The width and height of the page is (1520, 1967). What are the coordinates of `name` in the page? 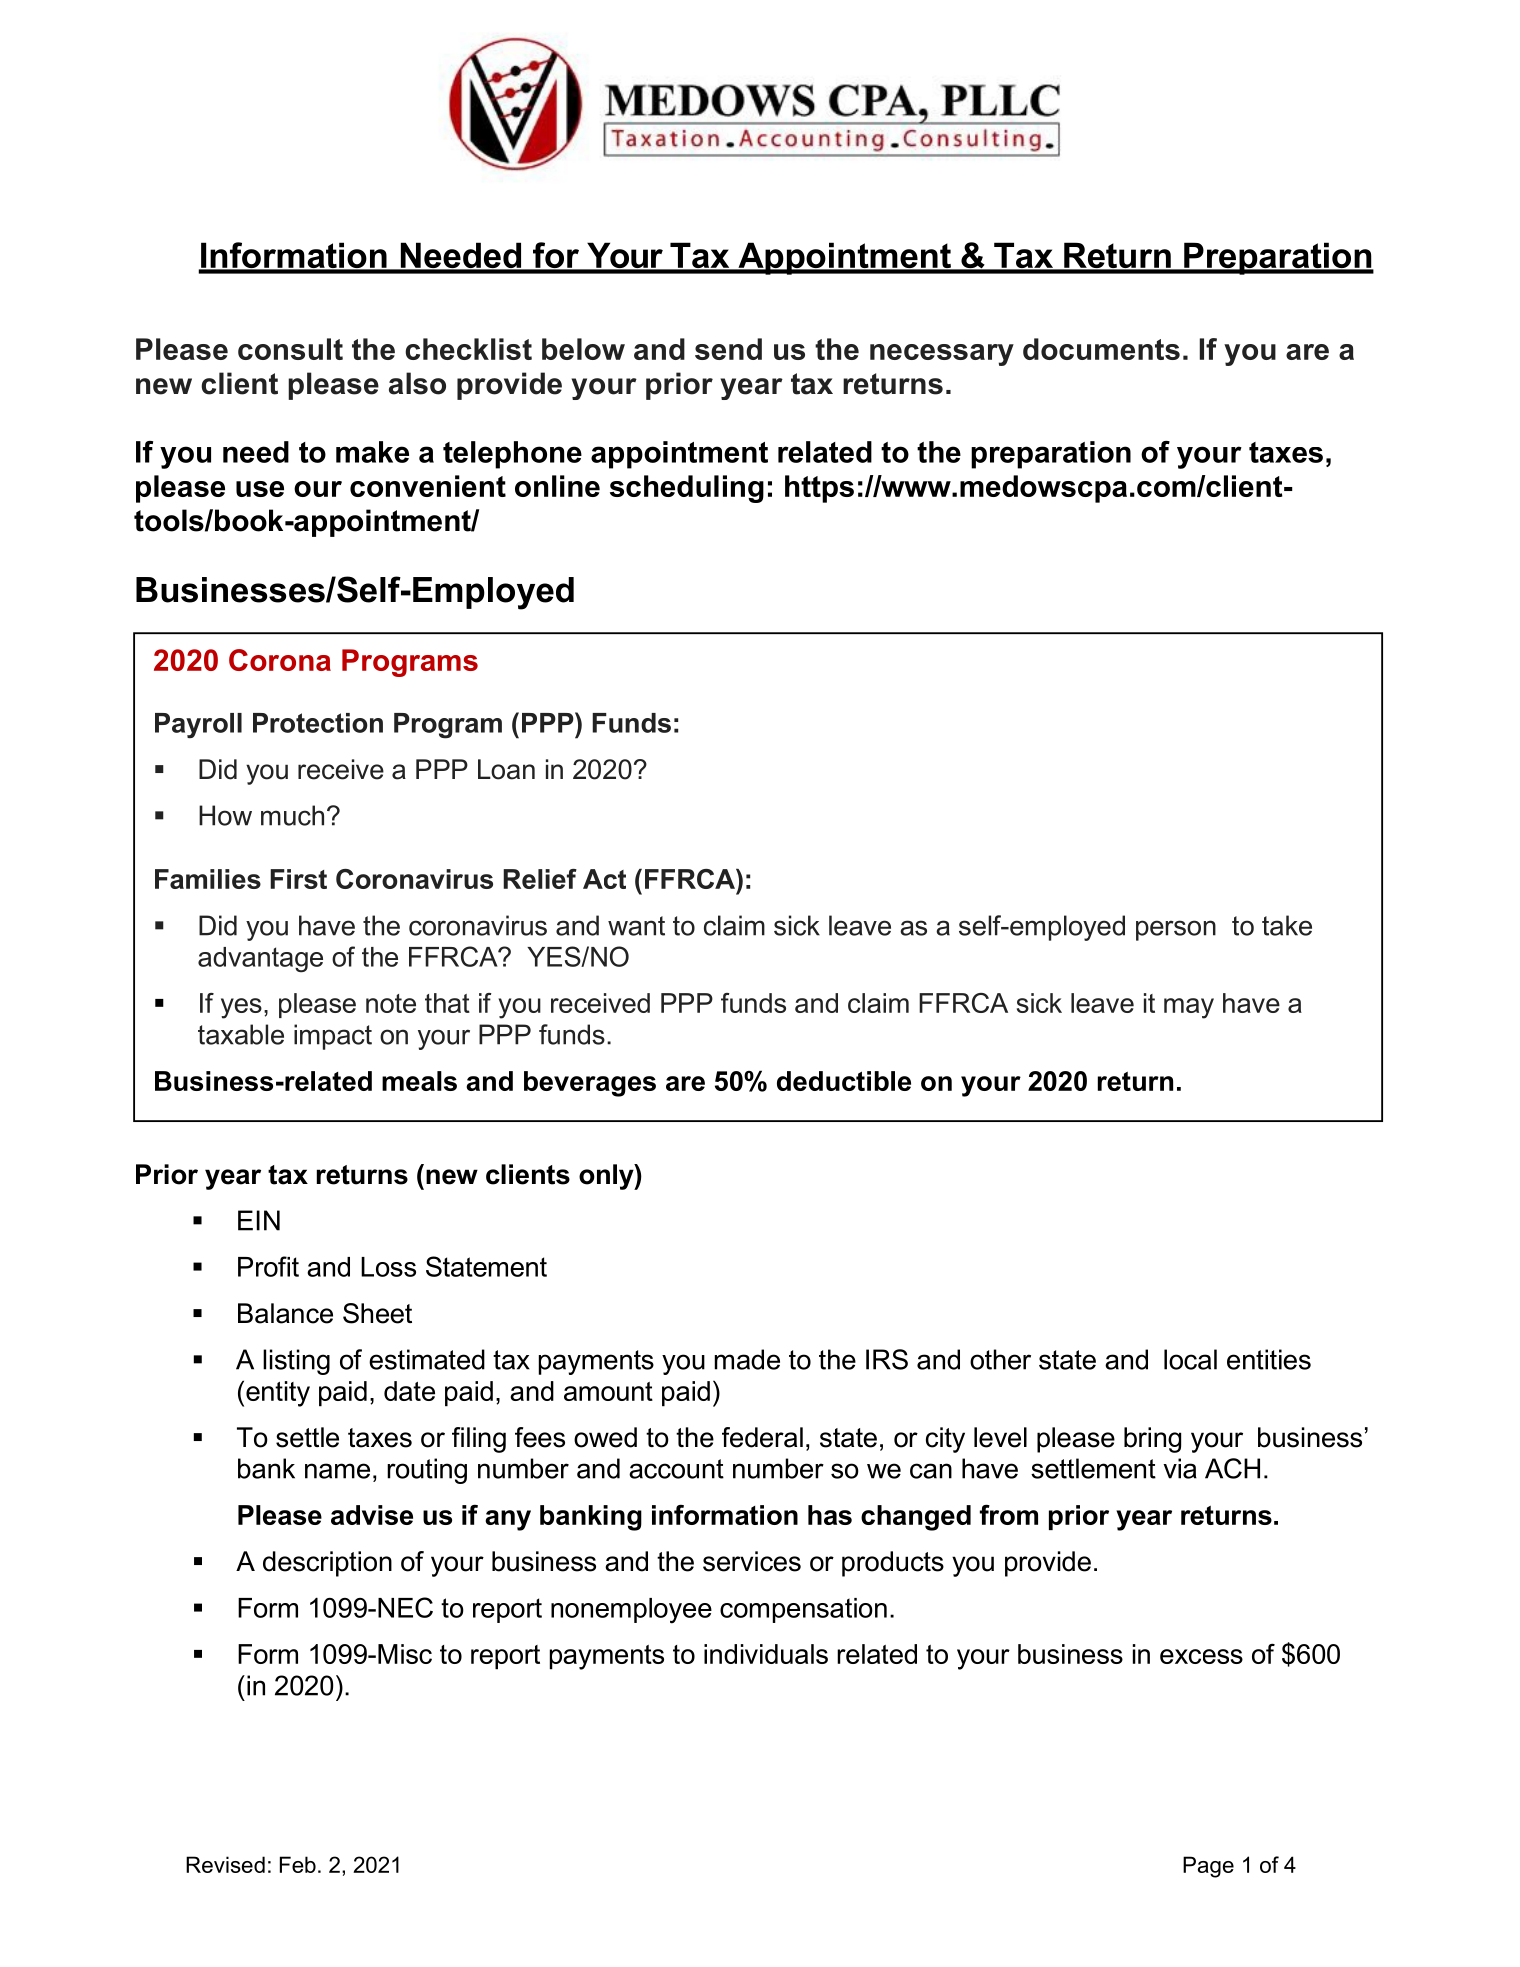 It's located at (337, 1471).
